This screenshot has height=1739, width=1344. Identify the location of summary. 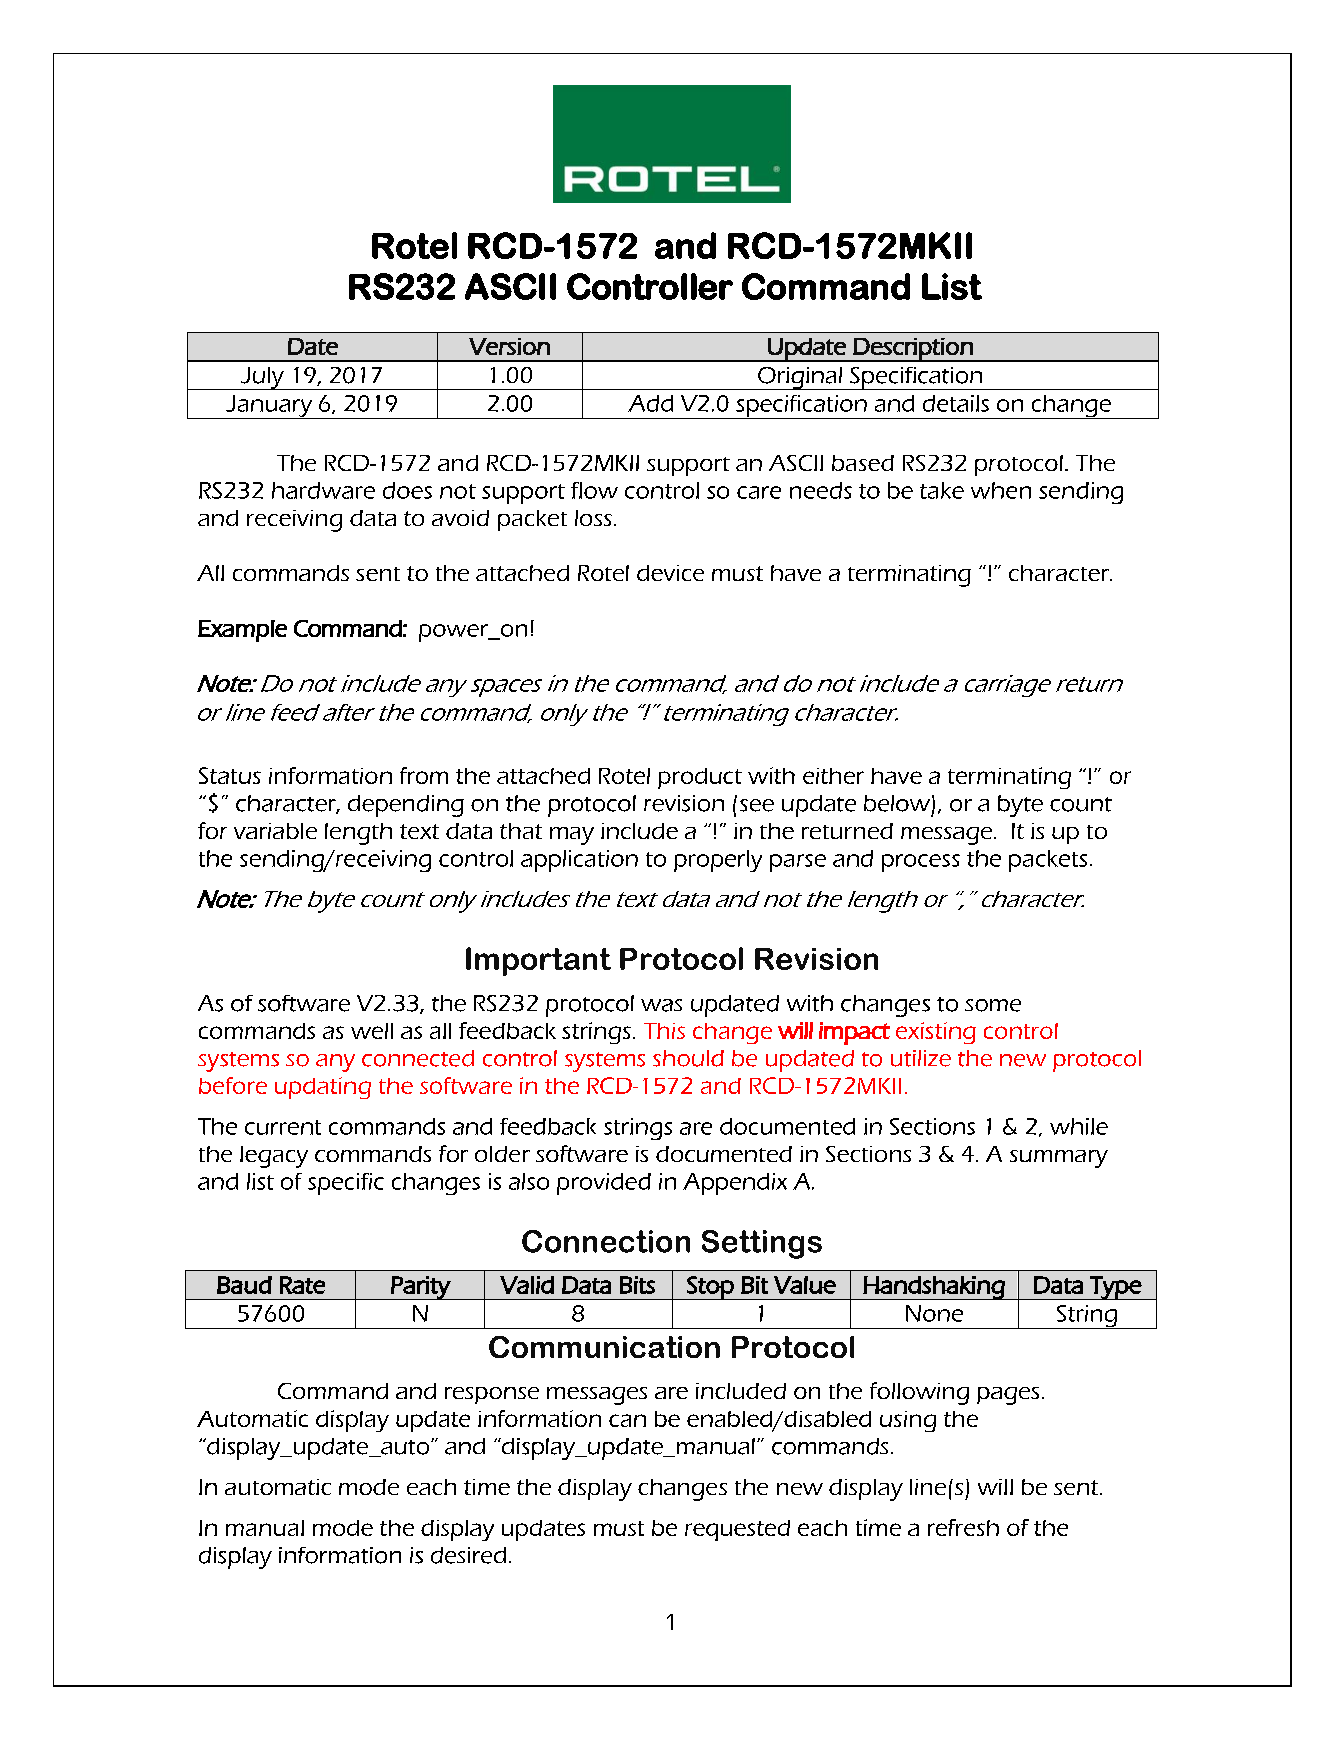
(1059, 1159).
